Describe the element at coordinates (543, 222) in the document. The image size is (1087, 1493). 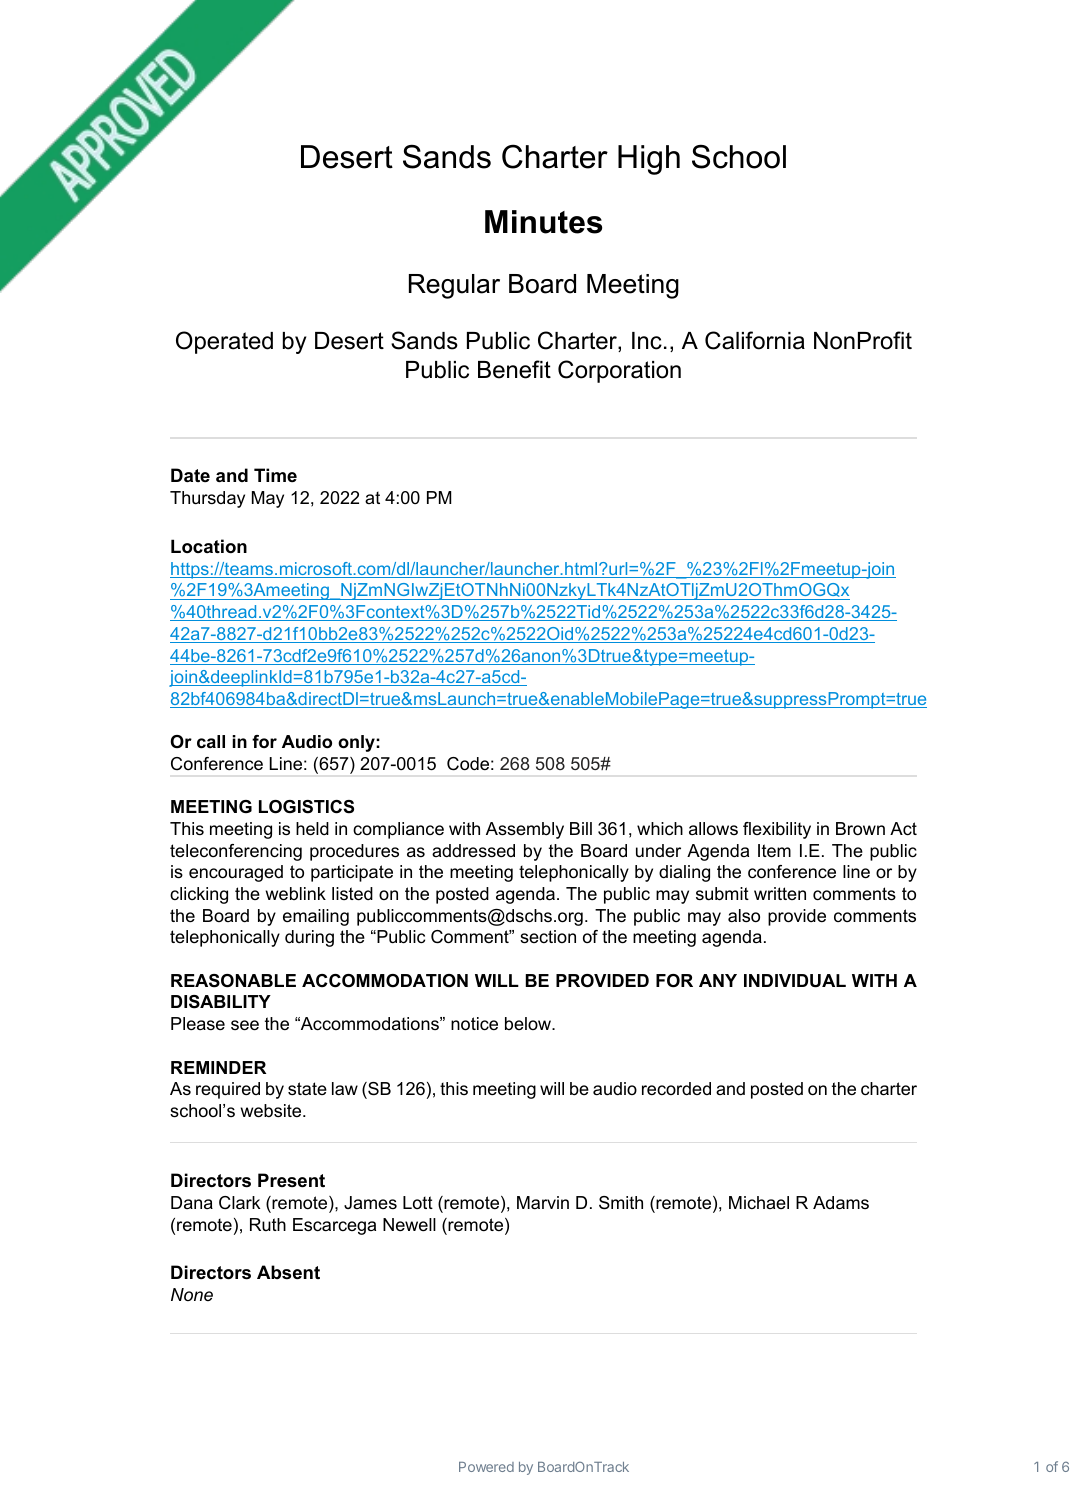
I see `Minutes` at that location.
